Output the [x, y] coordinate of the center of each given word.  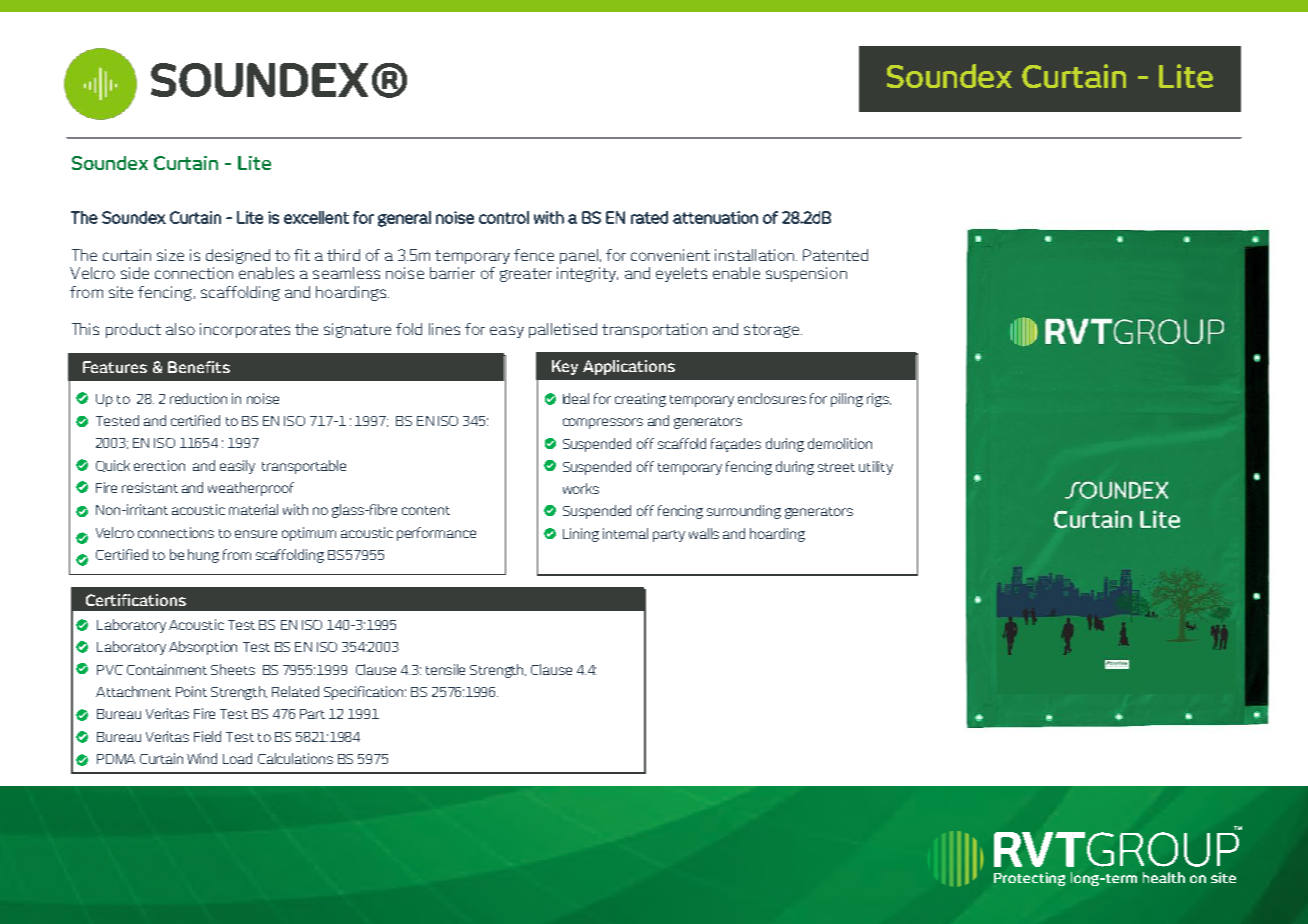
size [170, 255]
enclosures [772, 398]
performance [436, 534]
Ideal [576, 398]
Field [207, 736]
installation [754, 255]
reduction [198, 398]
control [504, 217]
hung [203, 556]
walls [704, 533]
